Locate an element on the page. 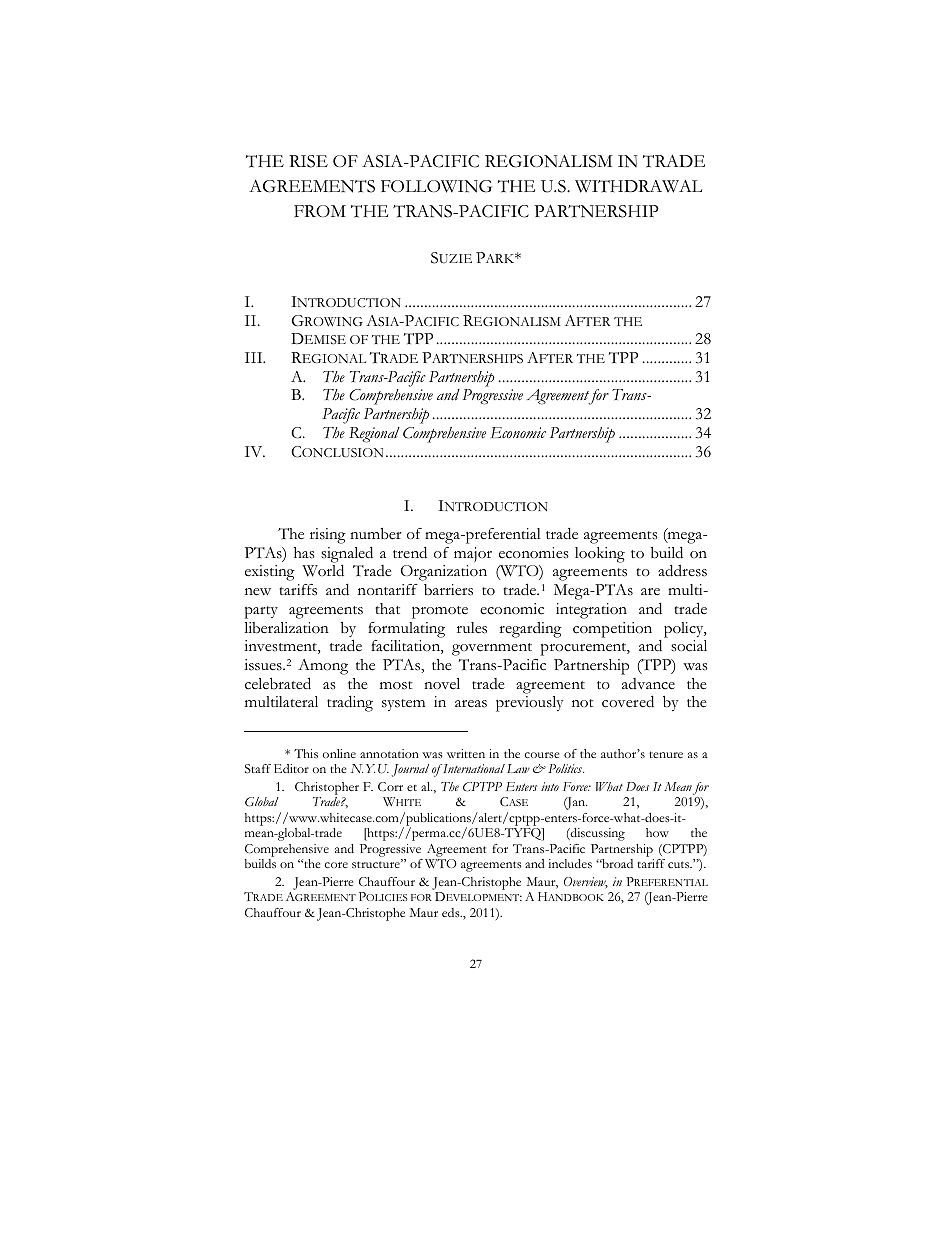 This page has height=1233, width=952. eds is located at coordinates (452, 912).
